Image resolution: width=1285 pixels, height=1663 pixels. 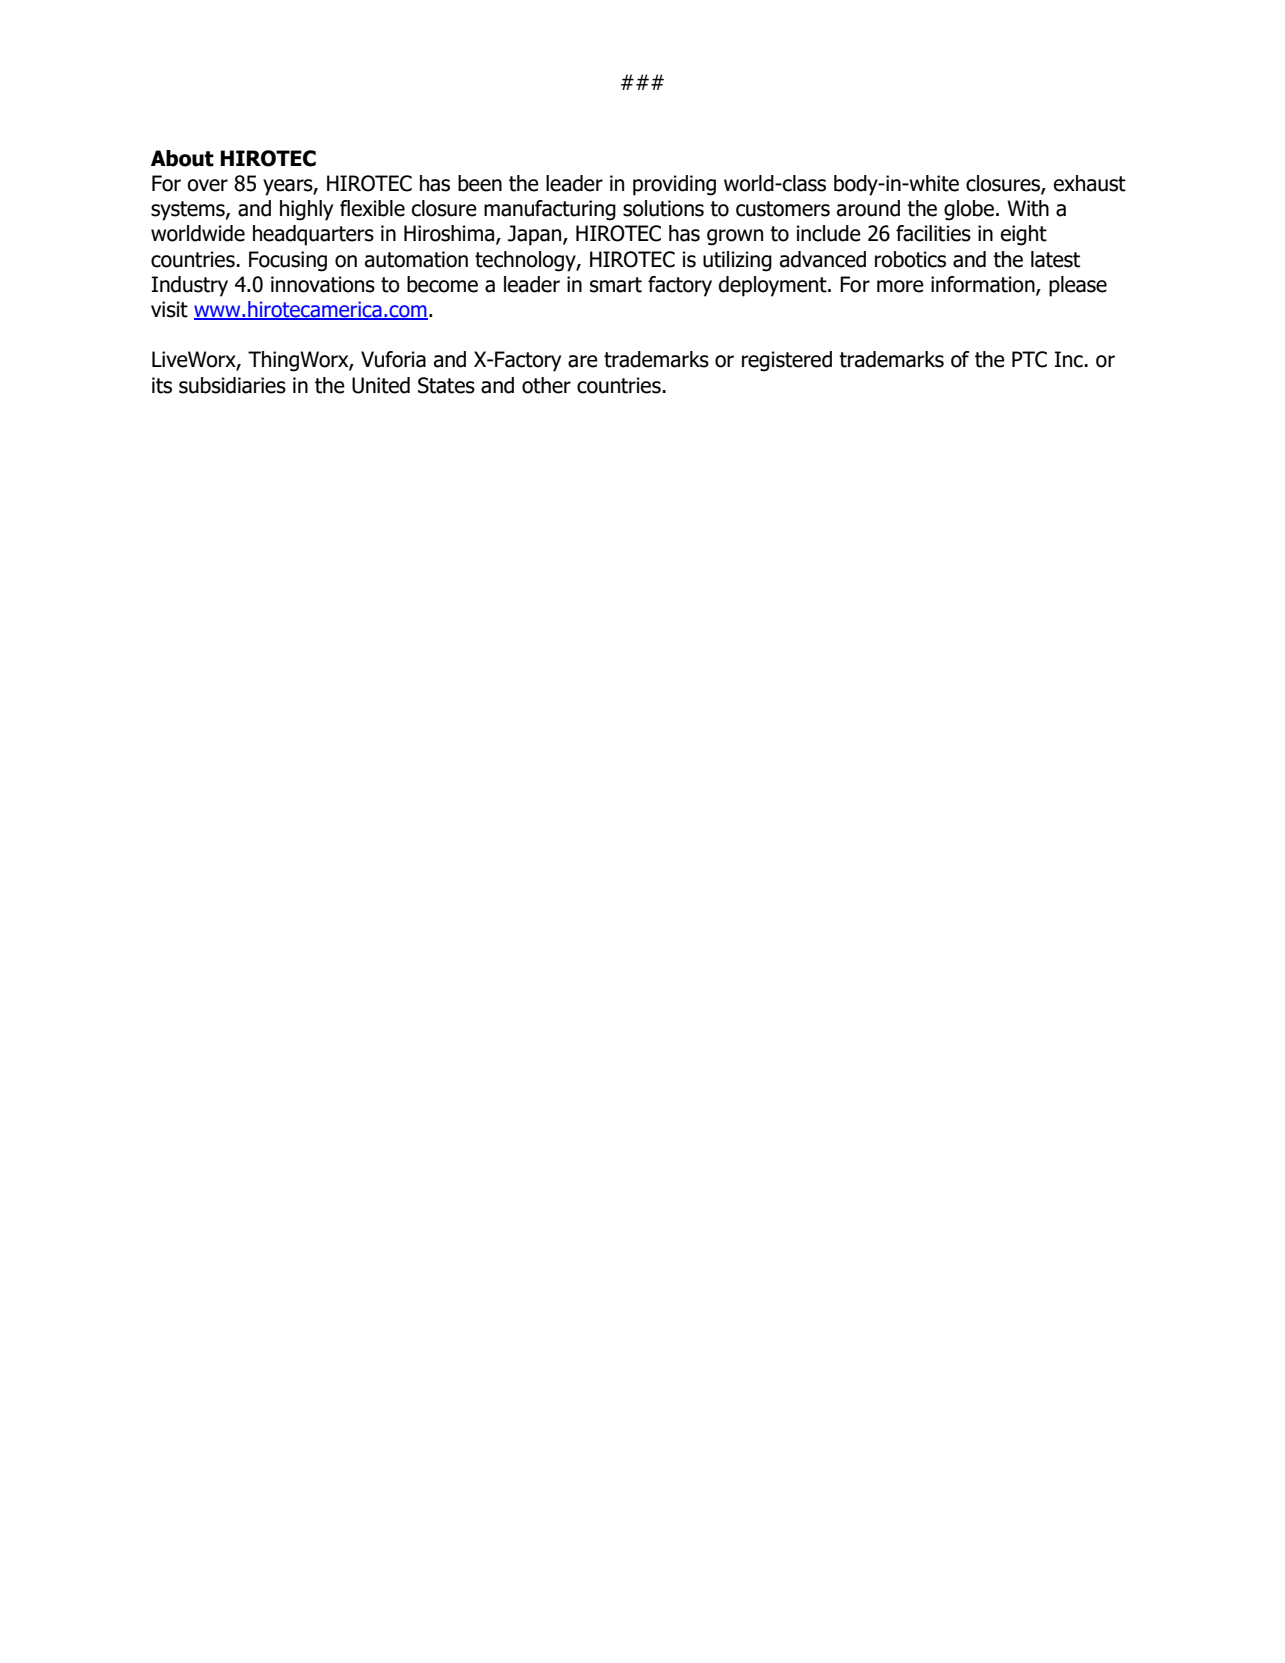 What do you see at coordinates (169, 309) in the screenshot?
I see `visit` at bounding box center [169, 309].
